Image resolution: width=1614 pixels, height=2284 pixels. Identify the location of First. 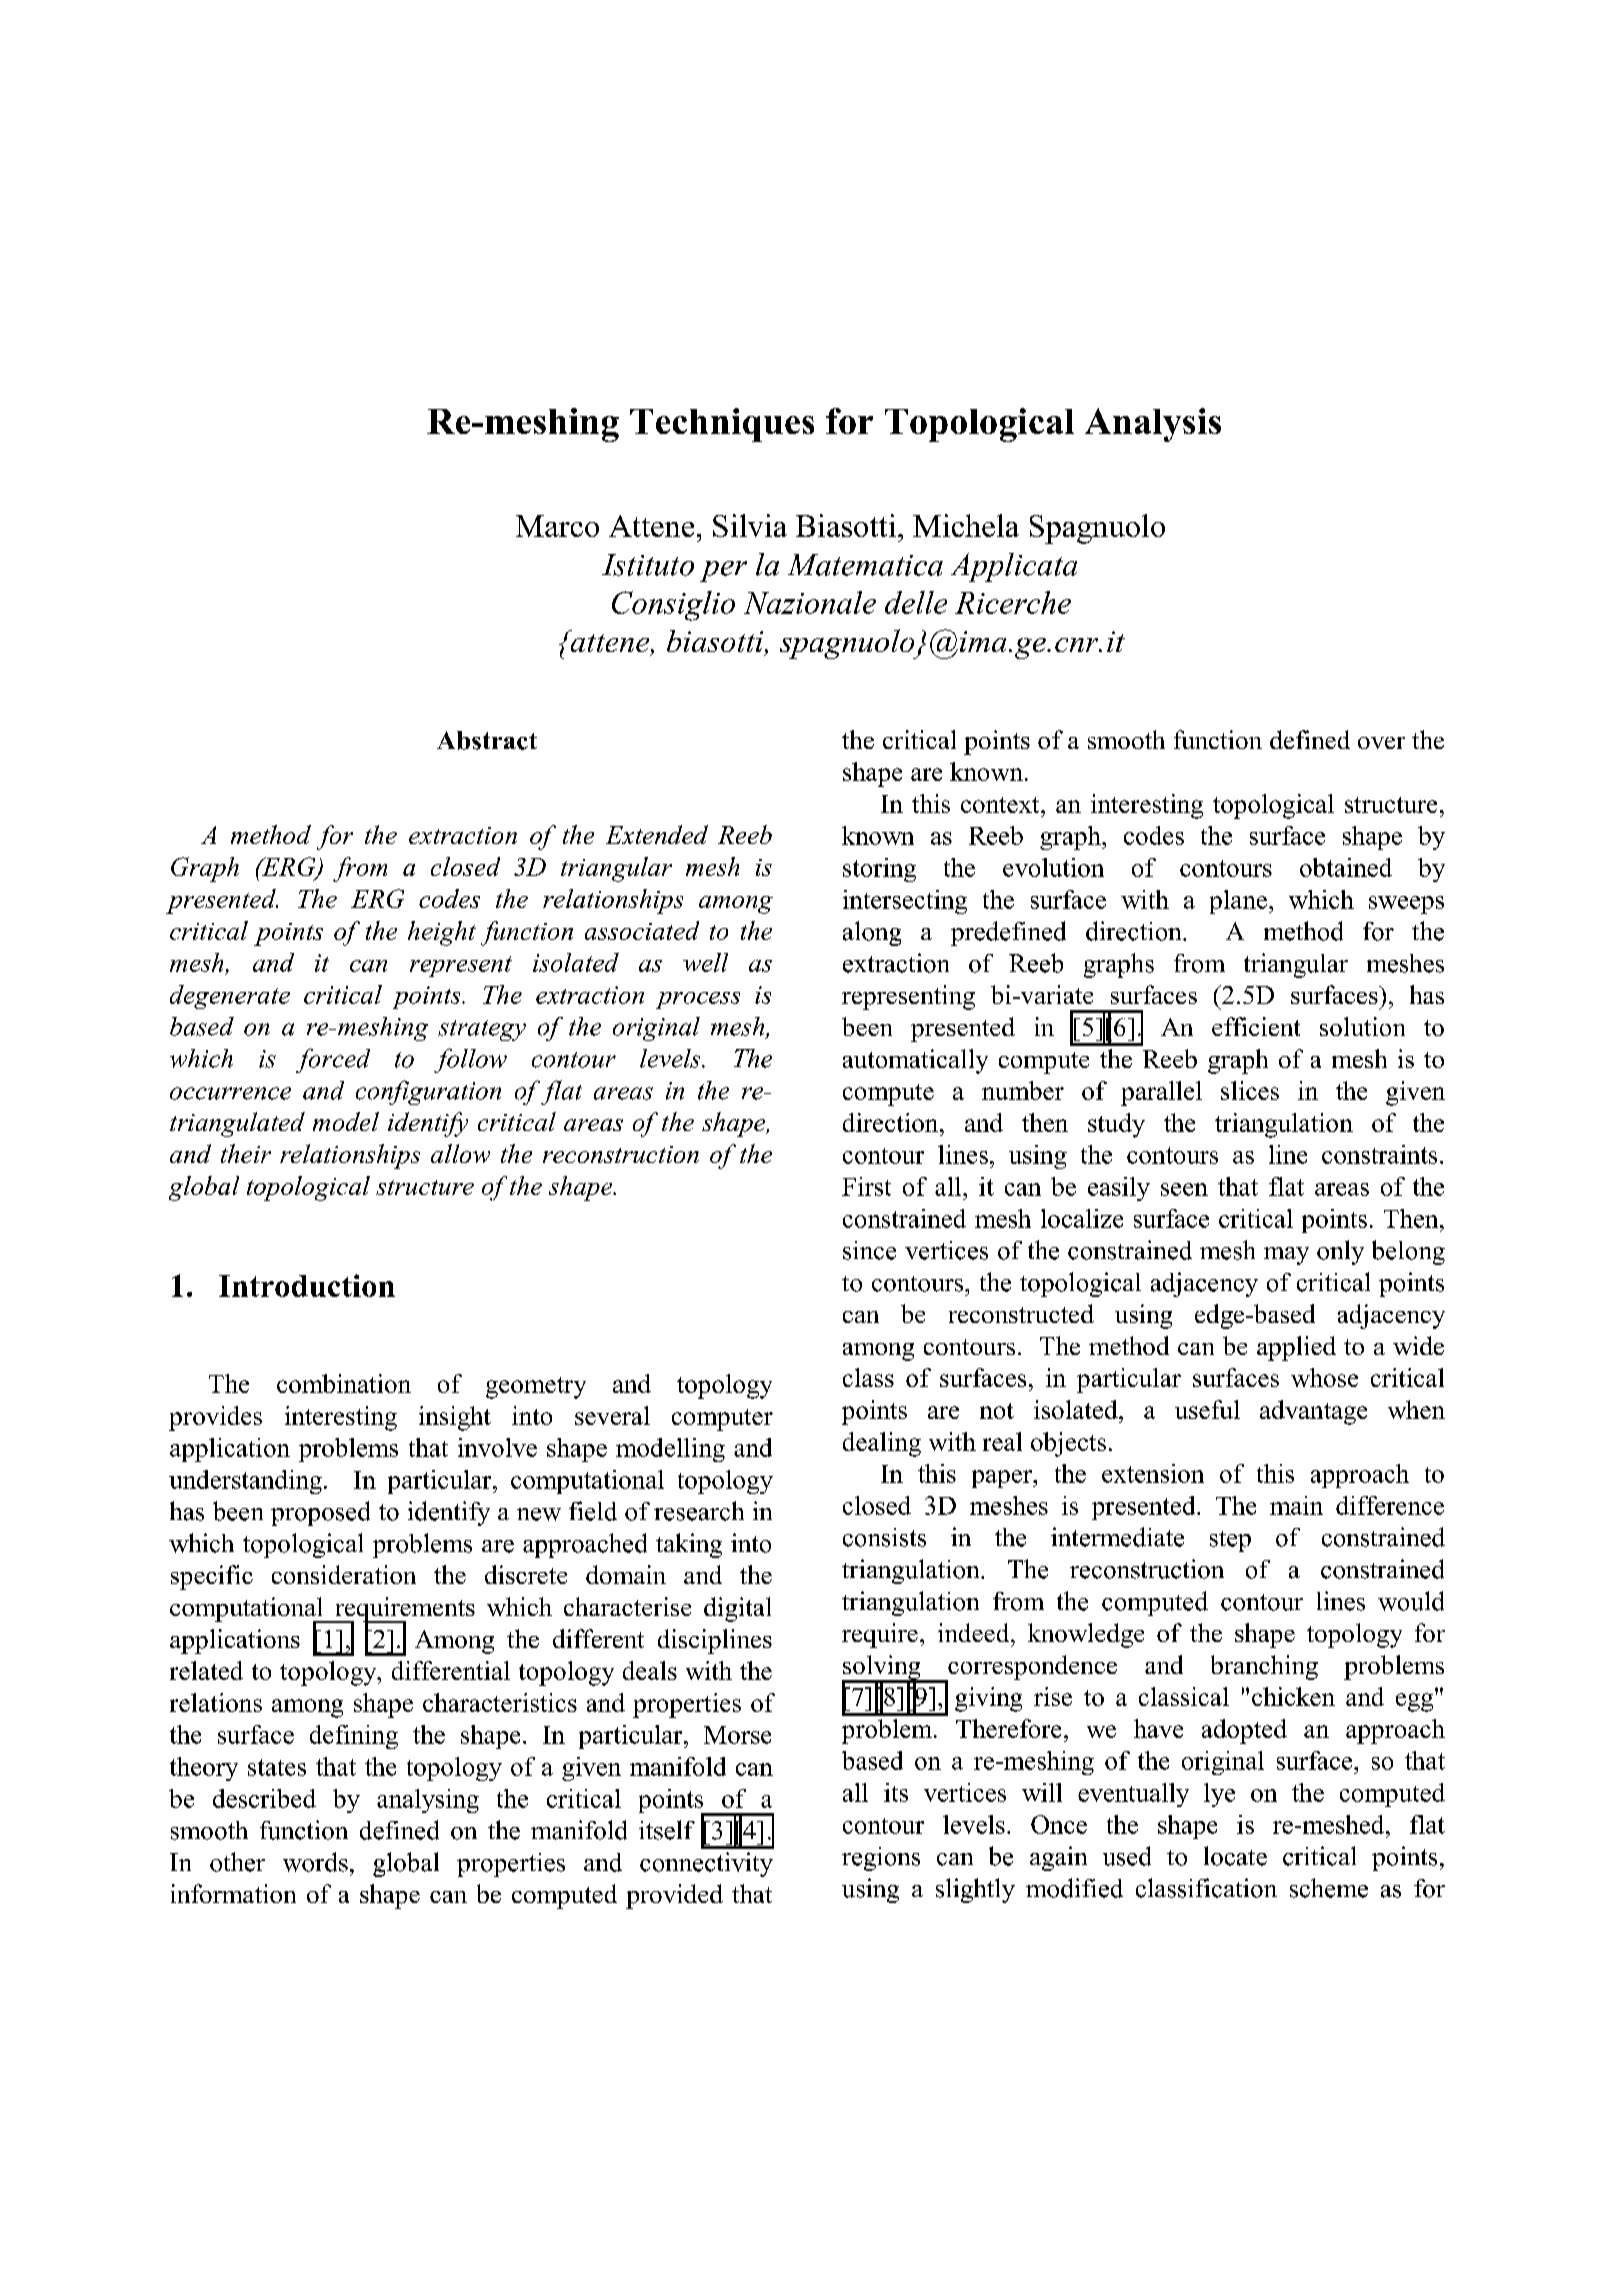
(866, 1186).
